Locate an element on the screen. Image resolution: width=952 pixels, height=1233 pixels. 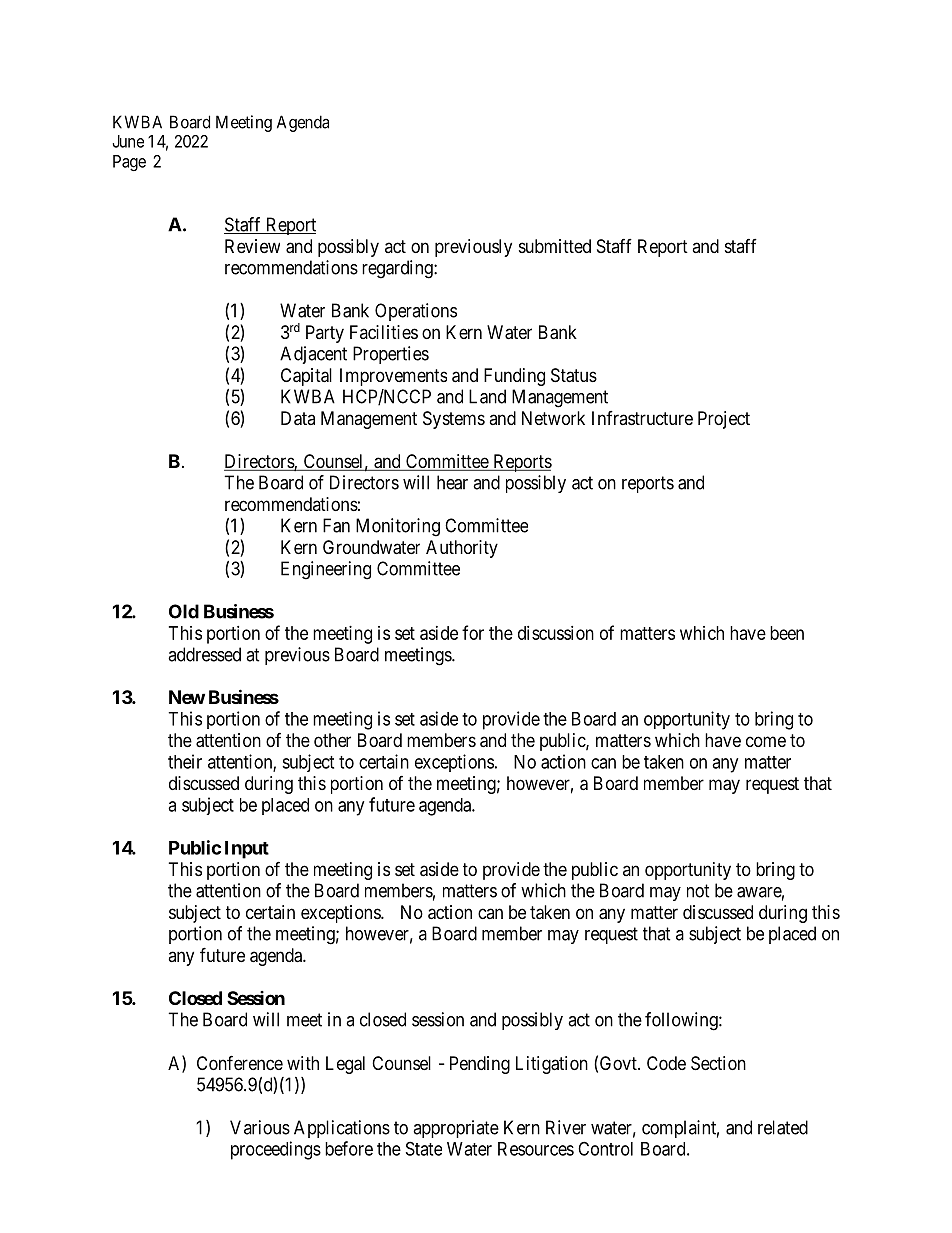
Land is located at coordinates (487, 396).
